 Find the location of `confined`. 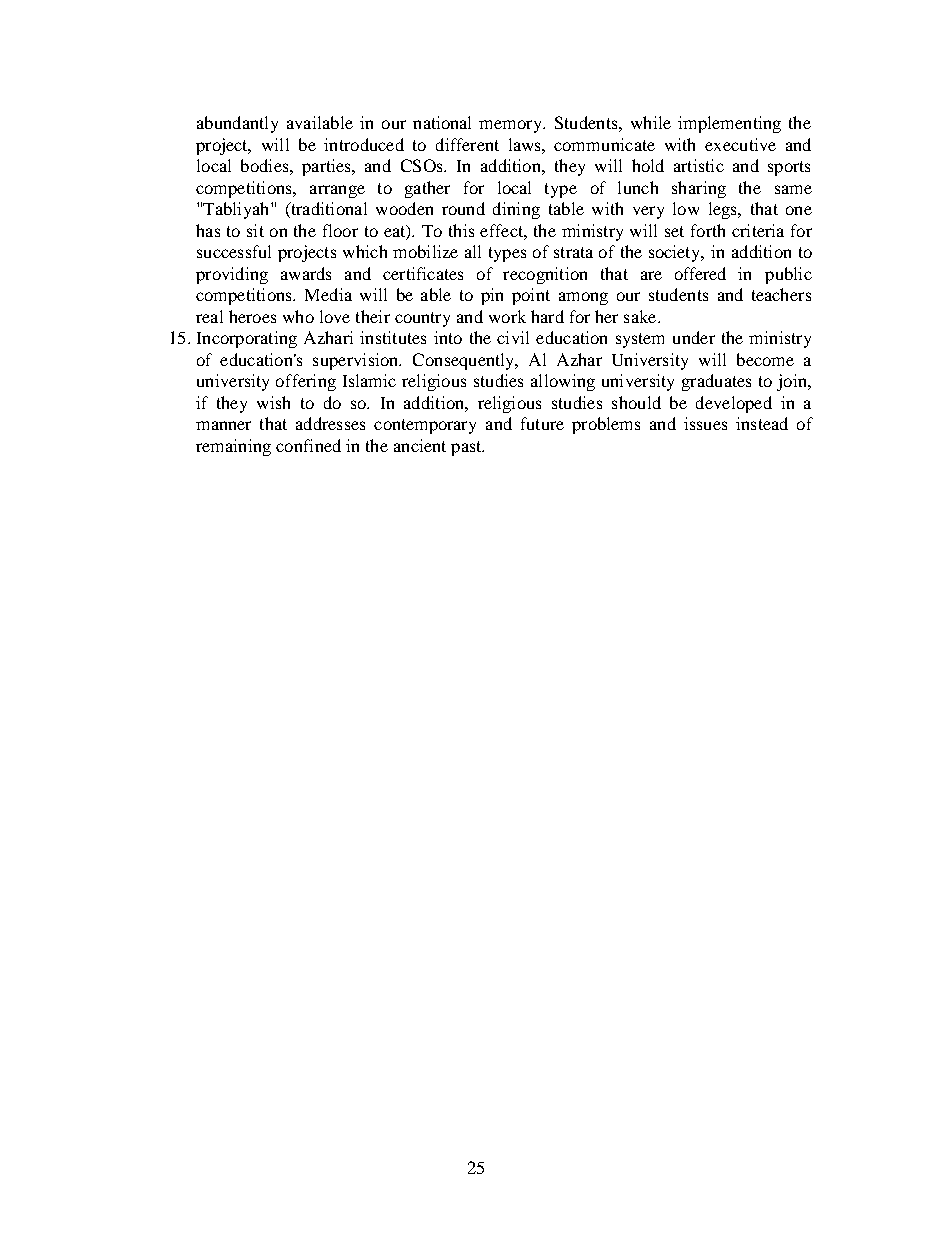

confined is located at coordinates (308, 445).
